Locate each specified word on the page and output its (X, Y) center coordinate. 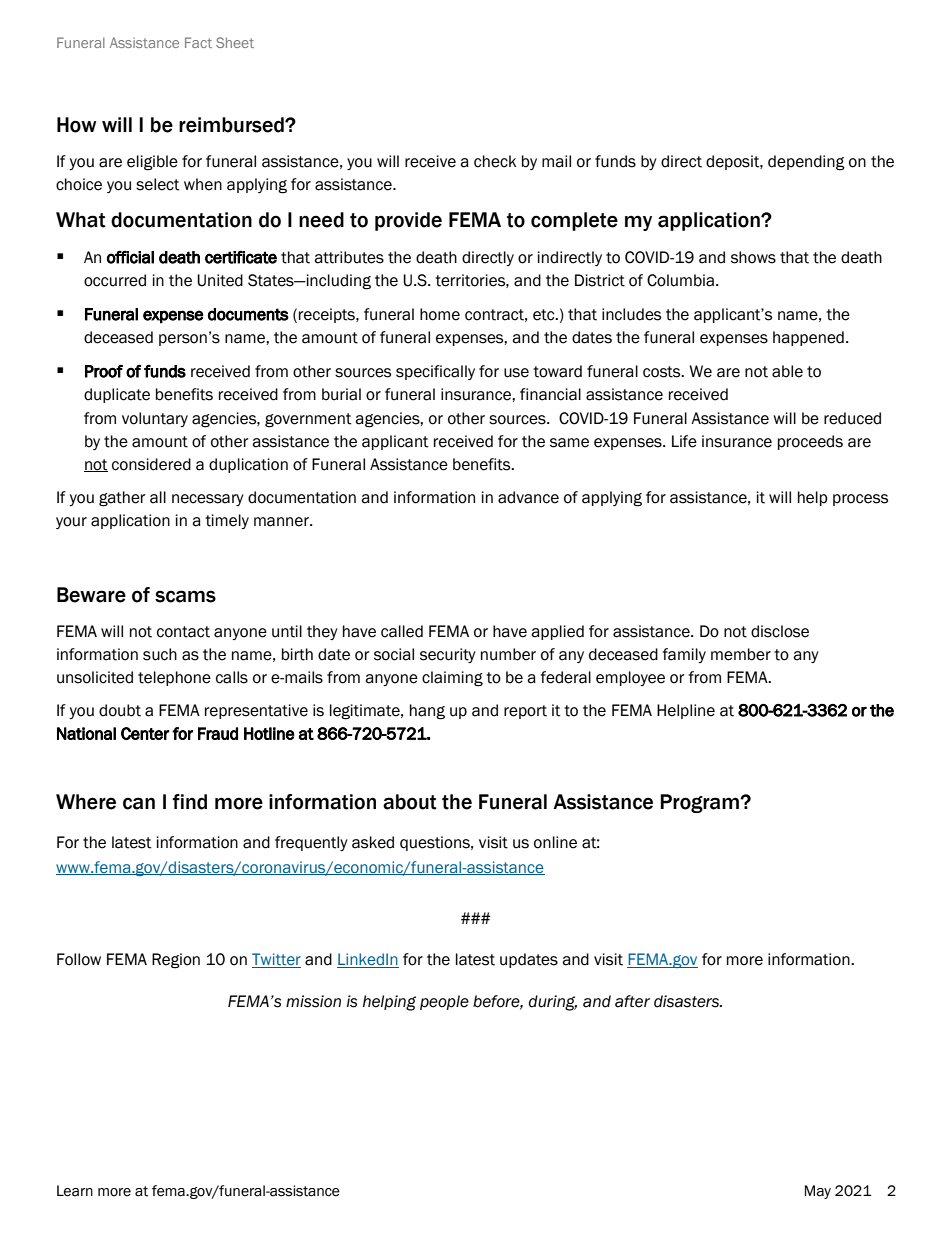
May (818, 1192)
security (448, 655)
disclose (780, 631)
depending (806, 163)
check (495, 161)
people (444, 1002)
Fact (198, 42)
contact (183, 632)
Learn (75, 1191)
